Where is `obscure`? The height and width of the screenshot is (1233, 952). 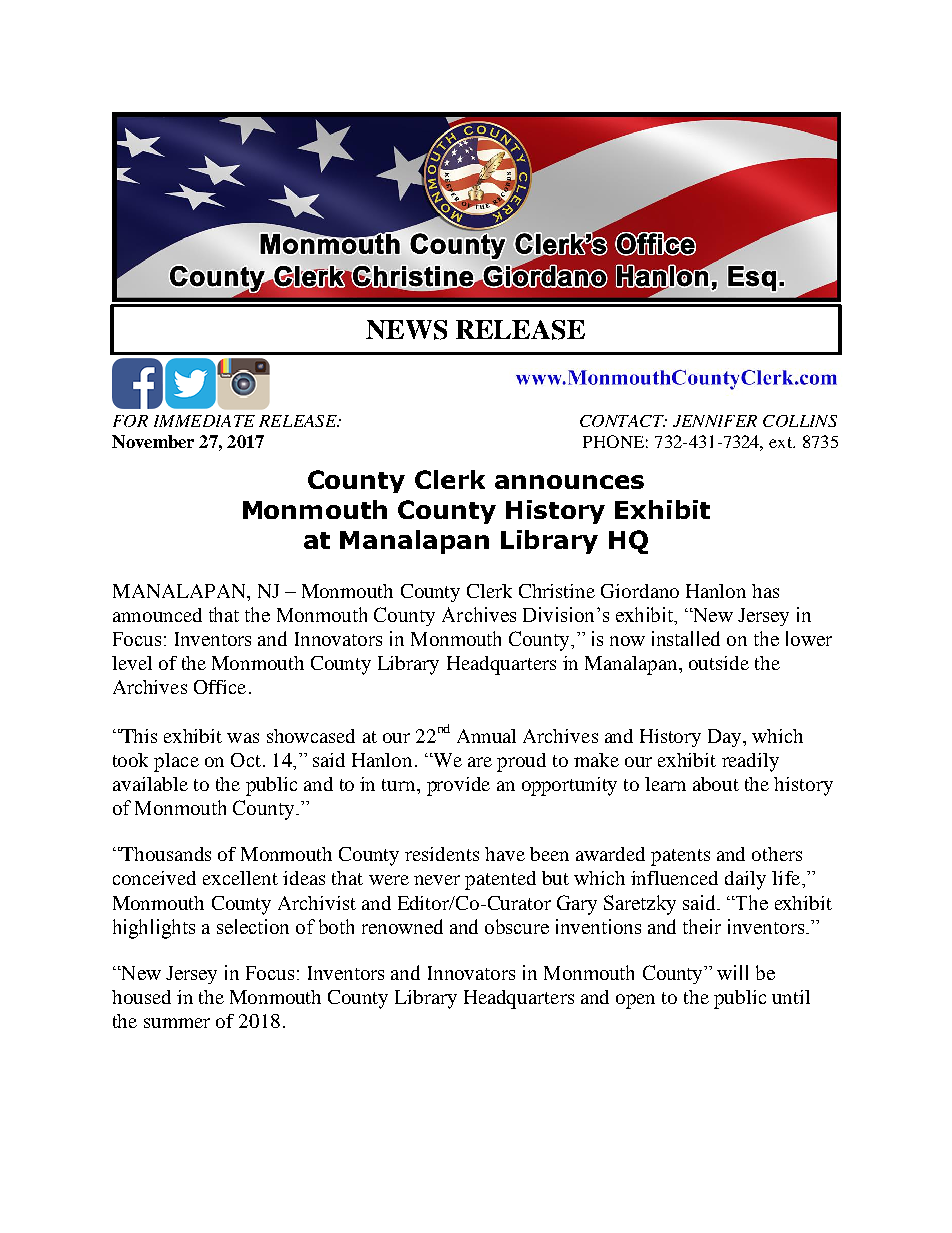
obscure is located at coordinates (517, 926).
